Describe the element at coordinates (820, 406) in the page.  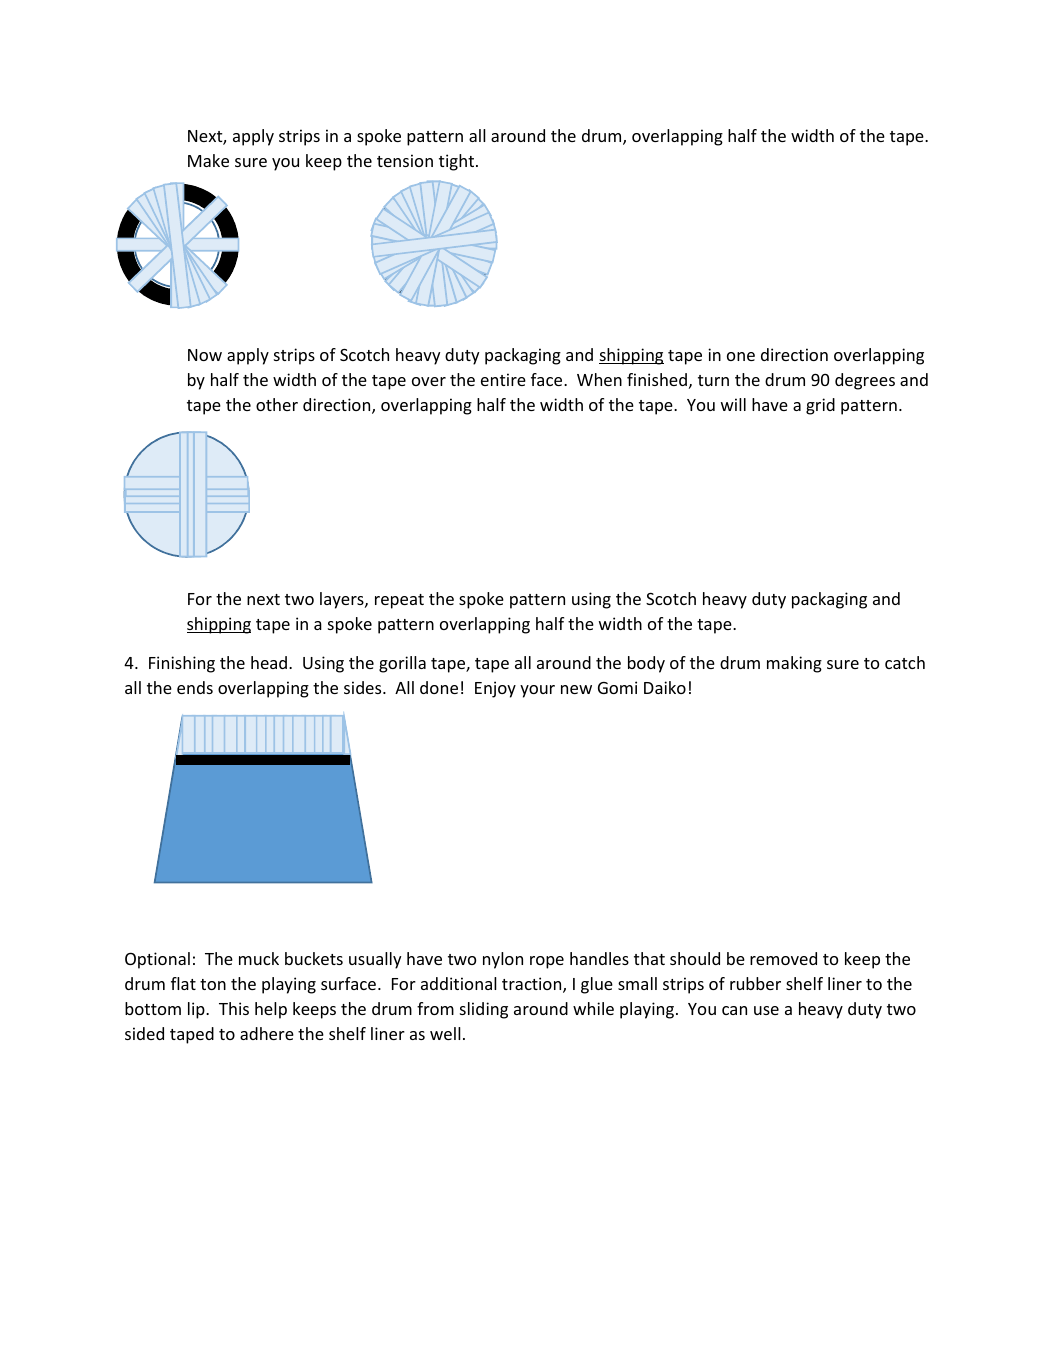
I see `grid` at that location.
